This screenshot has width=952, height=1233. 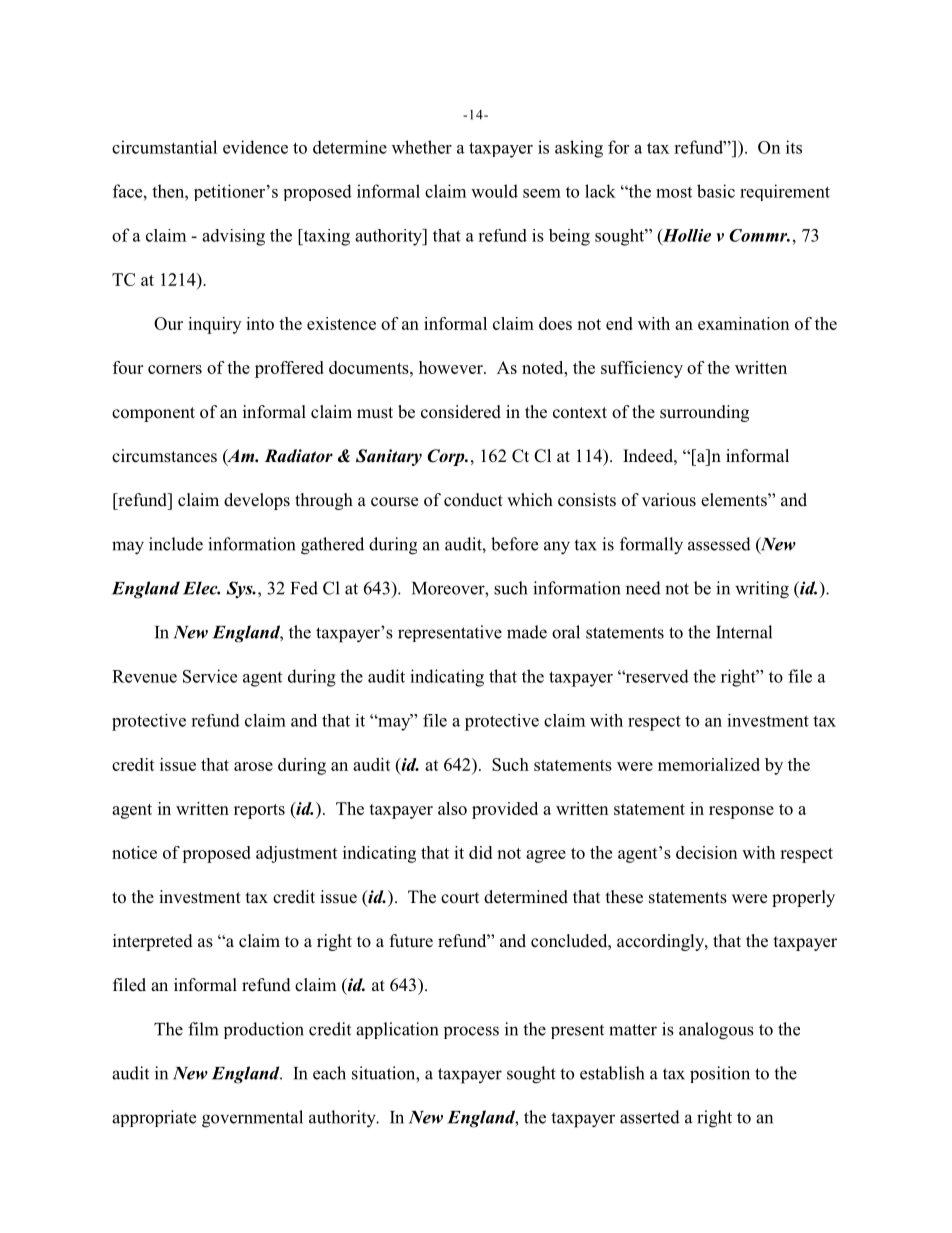 I want to click on considered, so click(x=461, y=412).
